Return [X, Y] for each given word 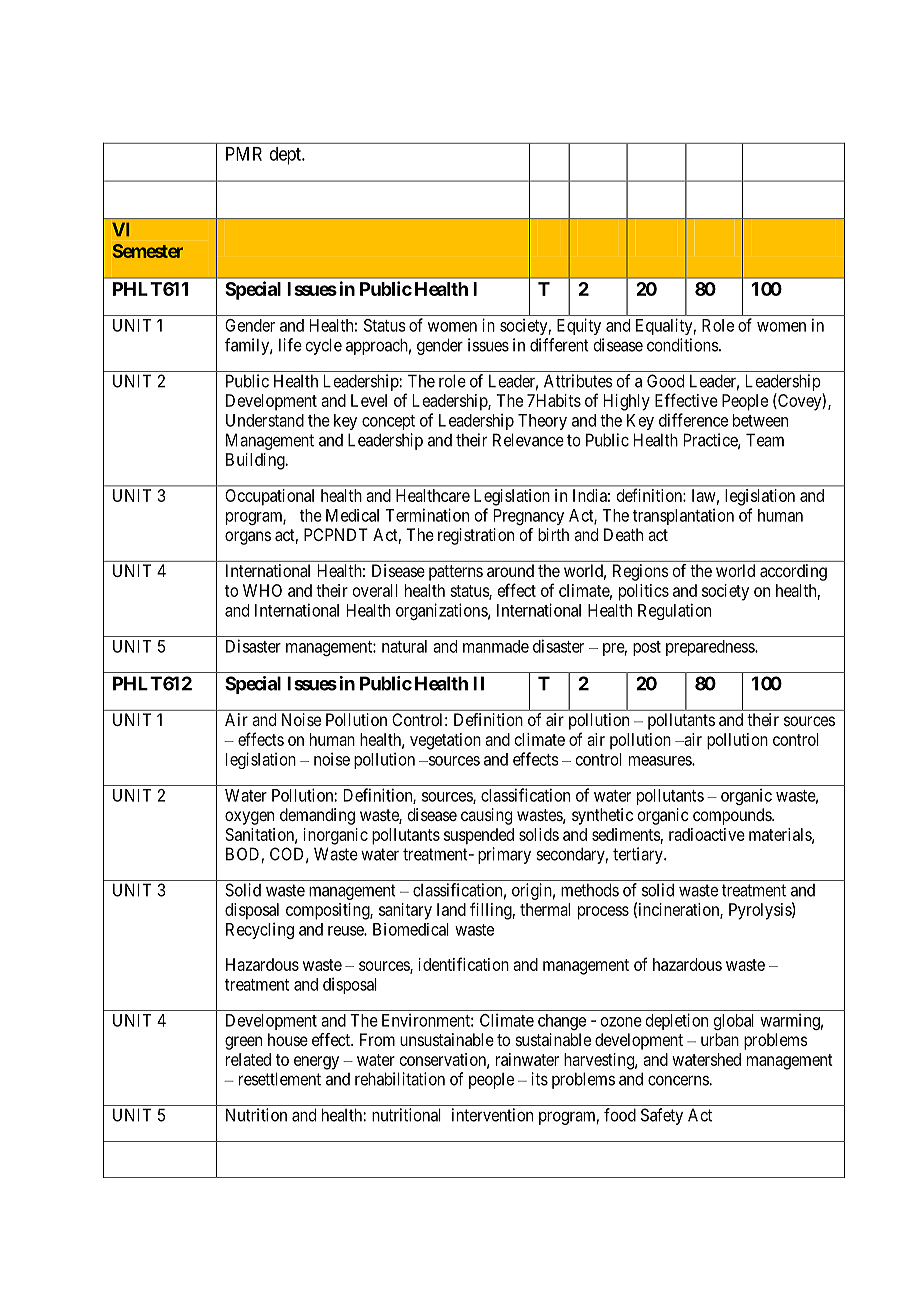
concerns [679, 1080]
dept [286, 156]
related [248, 1059]
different [559, 345]
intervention [492, 1115]
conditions [683, 345]
